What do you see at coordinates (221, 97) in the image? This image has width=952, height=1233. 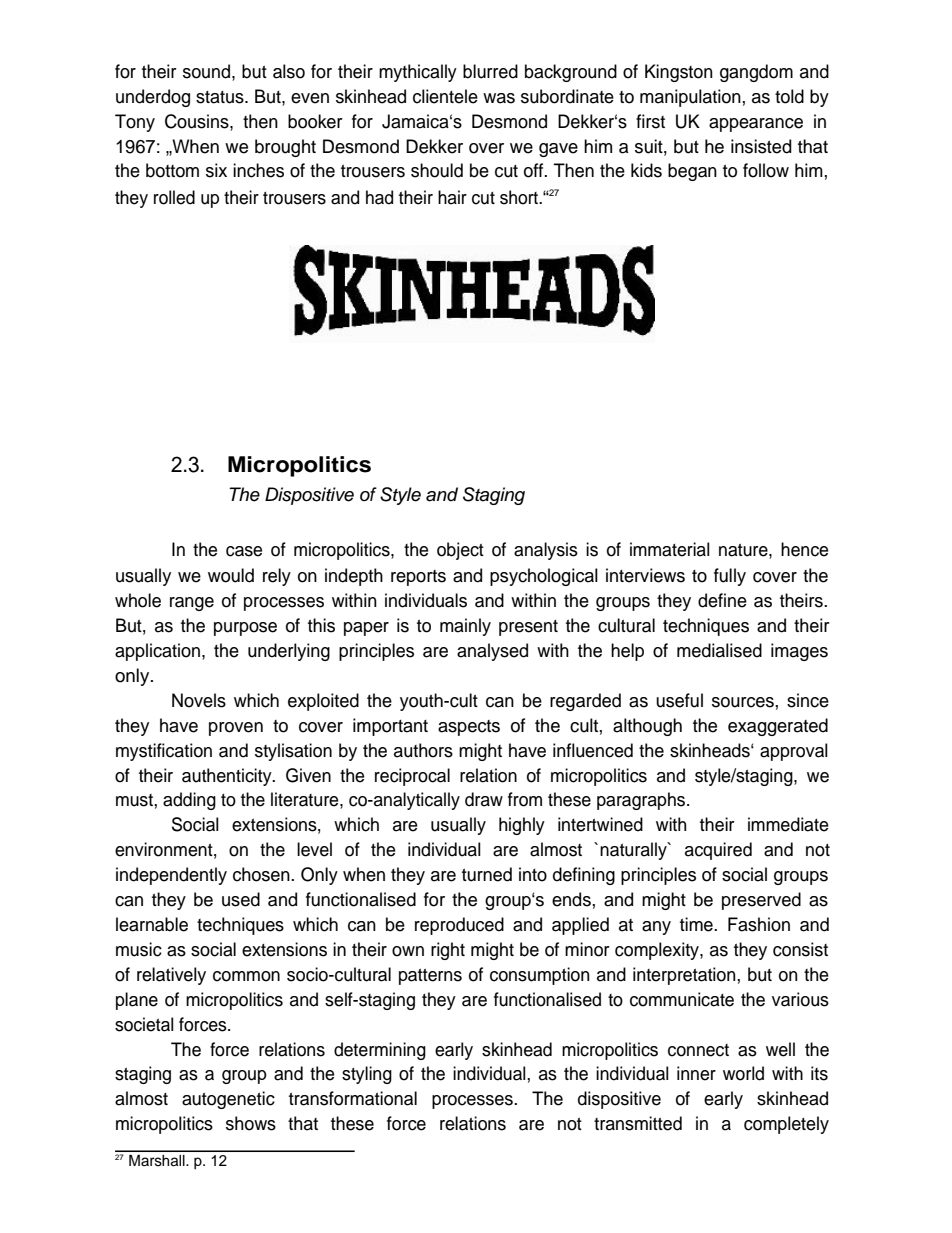 I see `status` at bounding box center [221, 97].
